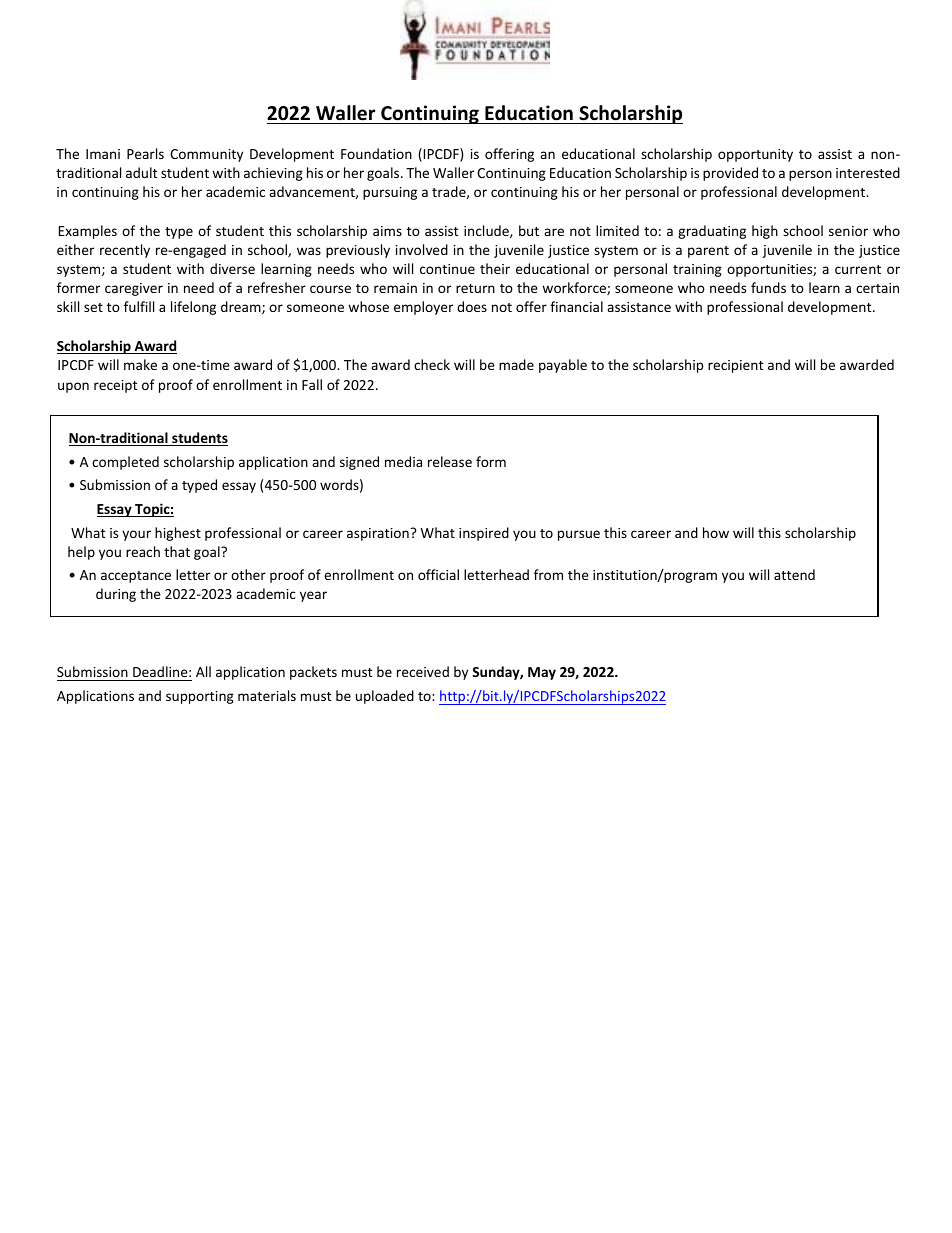 This image has width=952, height=1233. I want to click on inspired, so click(484, 534).
